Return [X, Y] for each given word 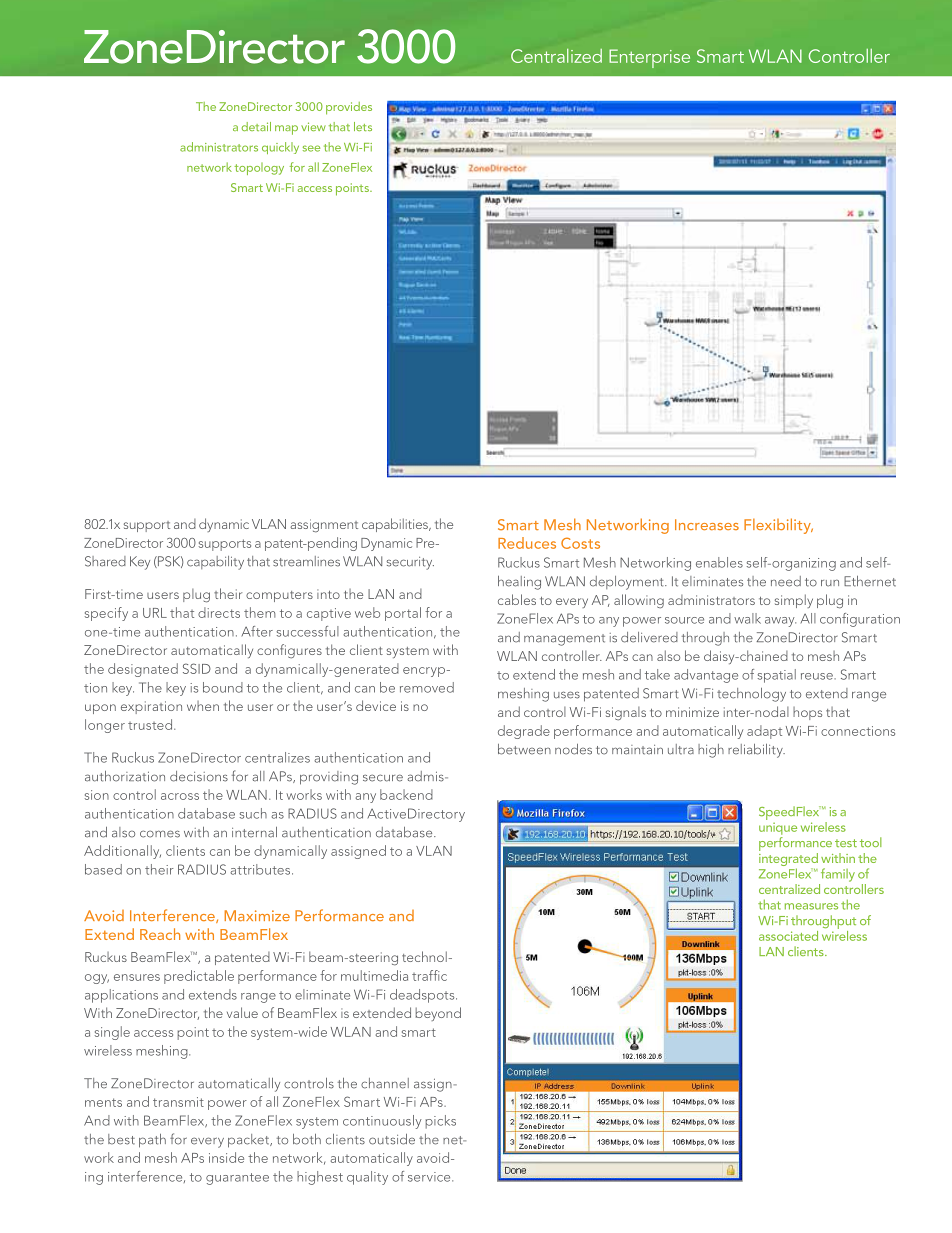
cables [517, 599]
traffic [429, 975]
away [780, 622]
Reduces [527, 543]
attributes [261, 869]
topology [259, 169]
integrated [788, 859]
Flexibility [778, 526]
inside [226, 1157]
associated [788, 936]
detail [256, 126]
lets [363, 126]
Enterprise [649, 58]
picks [440, 1122]
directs [219, 612]
